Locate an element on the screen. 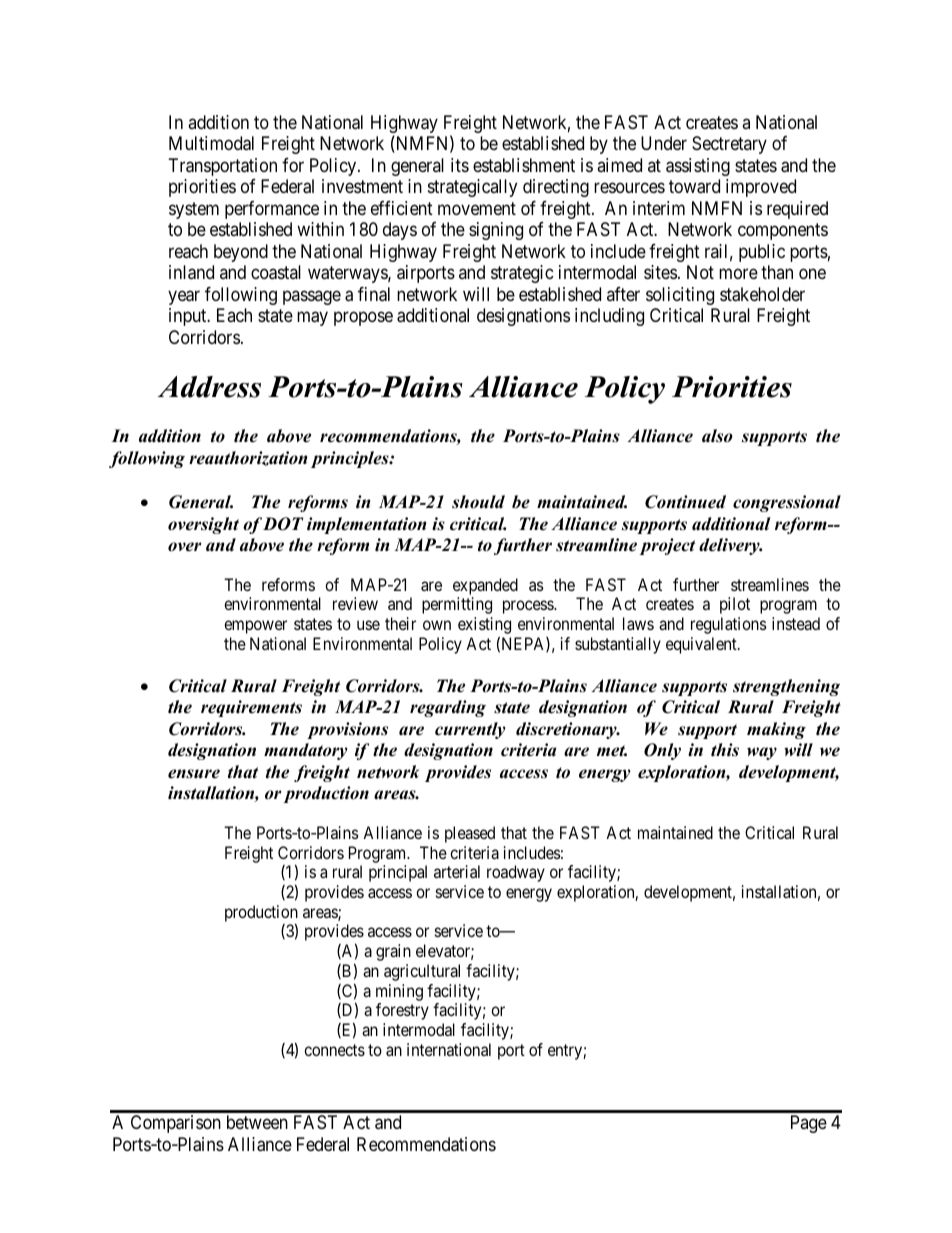  empower is located at coordinates (255, 627).
